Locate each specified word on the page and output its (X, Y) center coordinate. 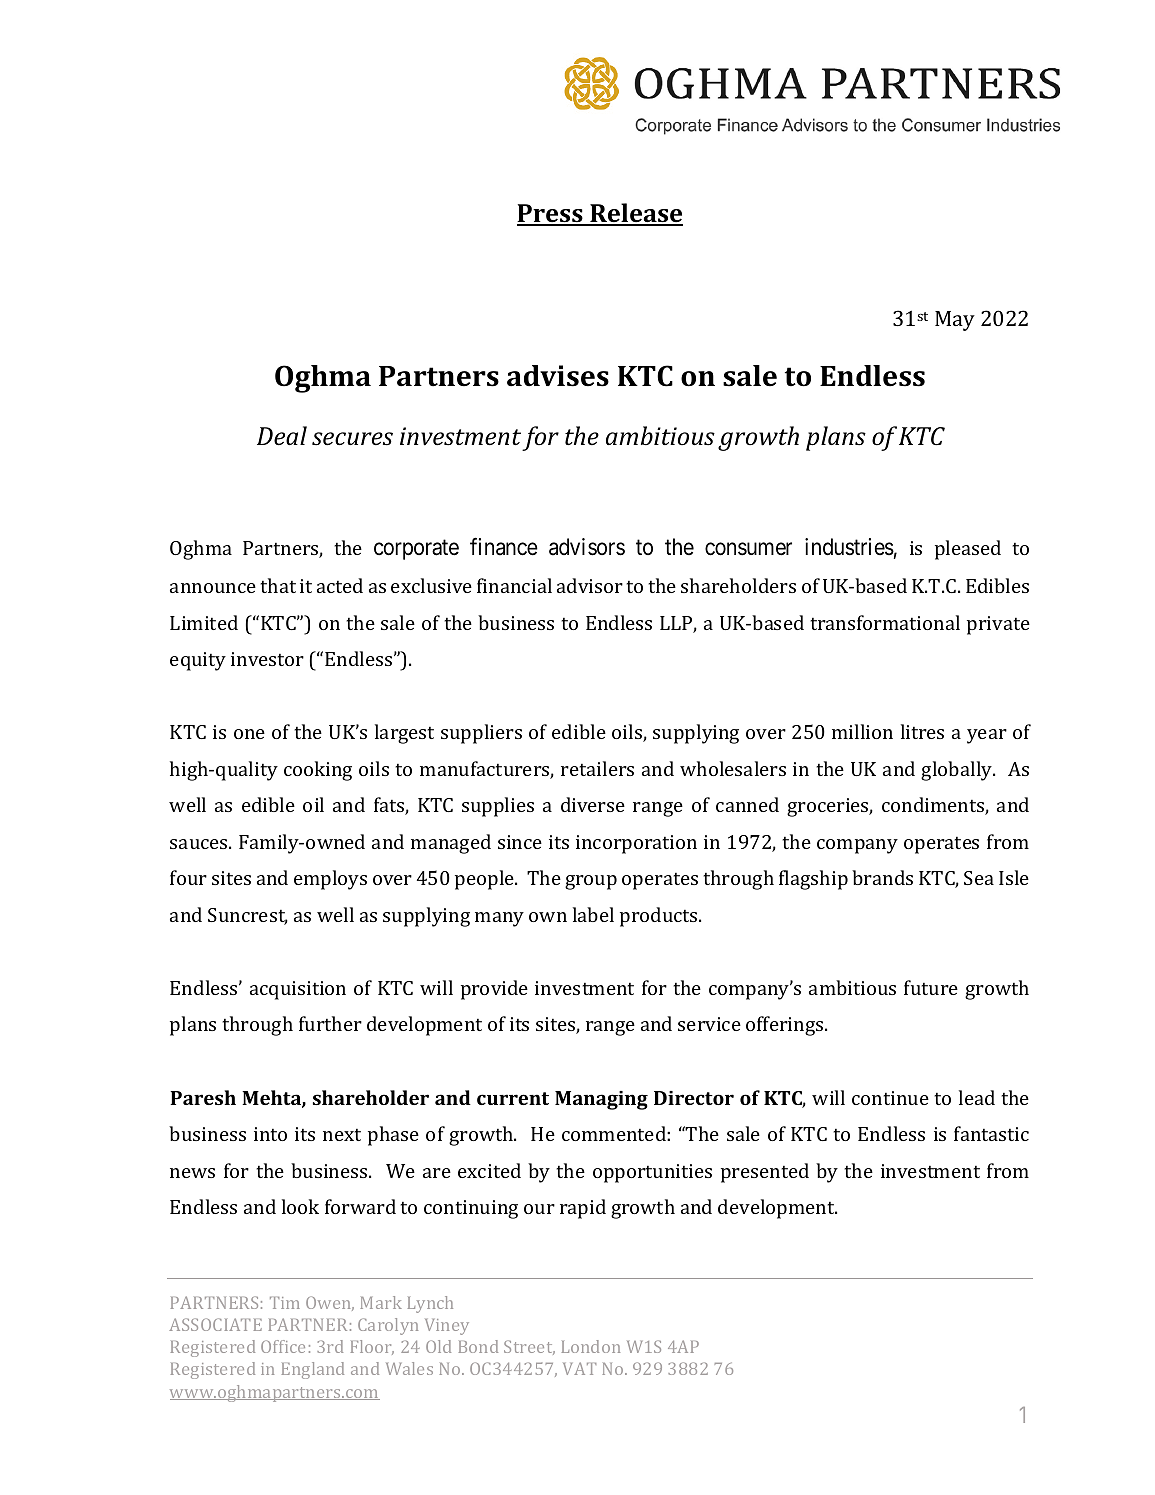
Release (635, 214)
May (955, 321)
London (591, 1346)
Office (283, 1346)
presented (765, 1173)
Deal (282, 436)
